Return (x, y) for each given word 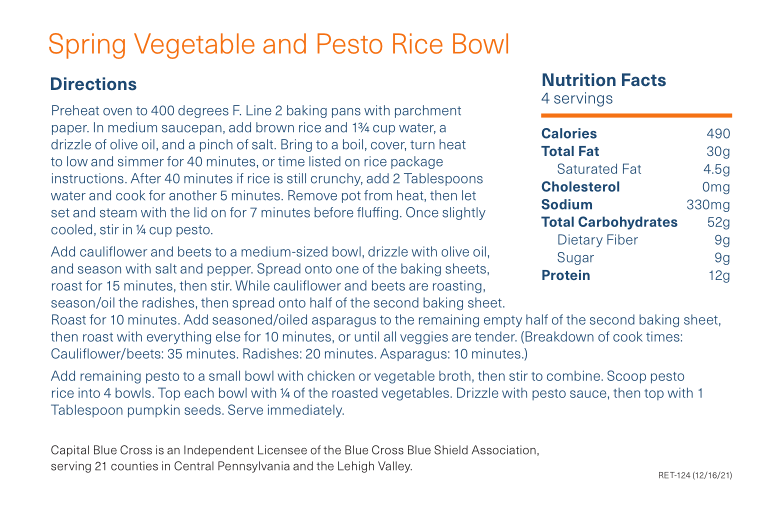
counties (134, 466)
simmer (141, 161)
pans (346, 113)
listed (325, 161)
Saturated (587, 168)
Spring (87, 46)
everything (179, 337)
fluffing (379, 213)
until (367, 336)
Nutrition (579, 79)
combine (574, 375)
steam (118, 213)
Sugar (576, 258)
